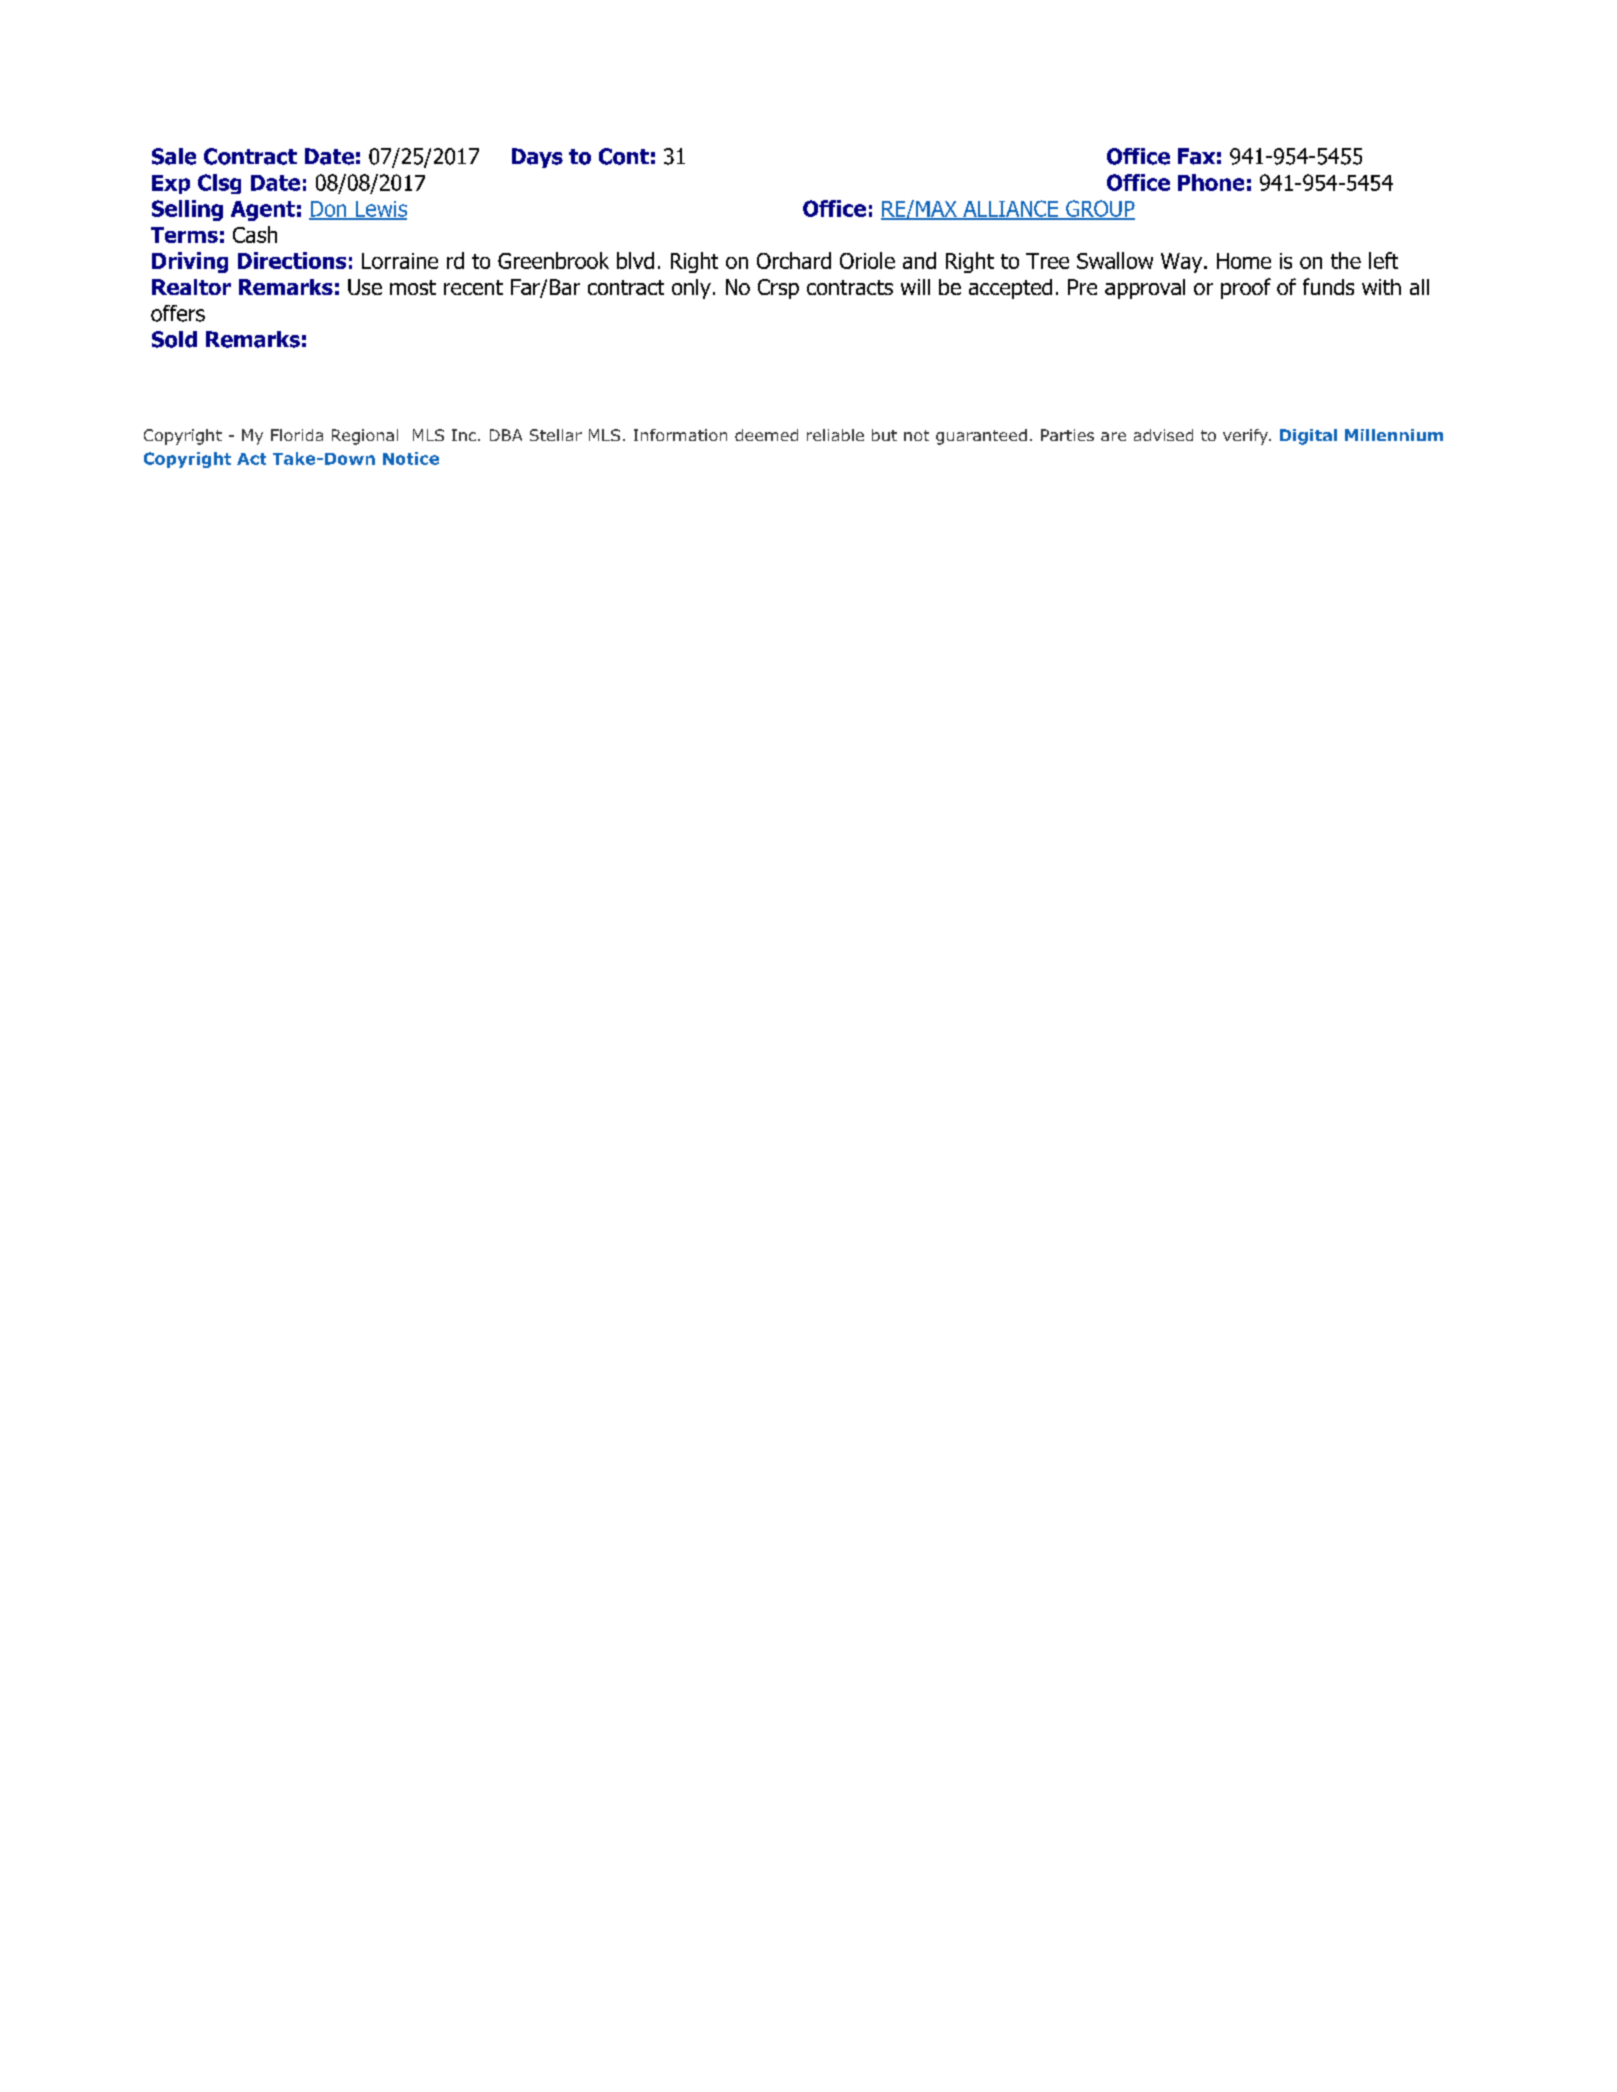 This screenshot has height=2092, width=1617. I want to click on Directions, so click(292, 260).
